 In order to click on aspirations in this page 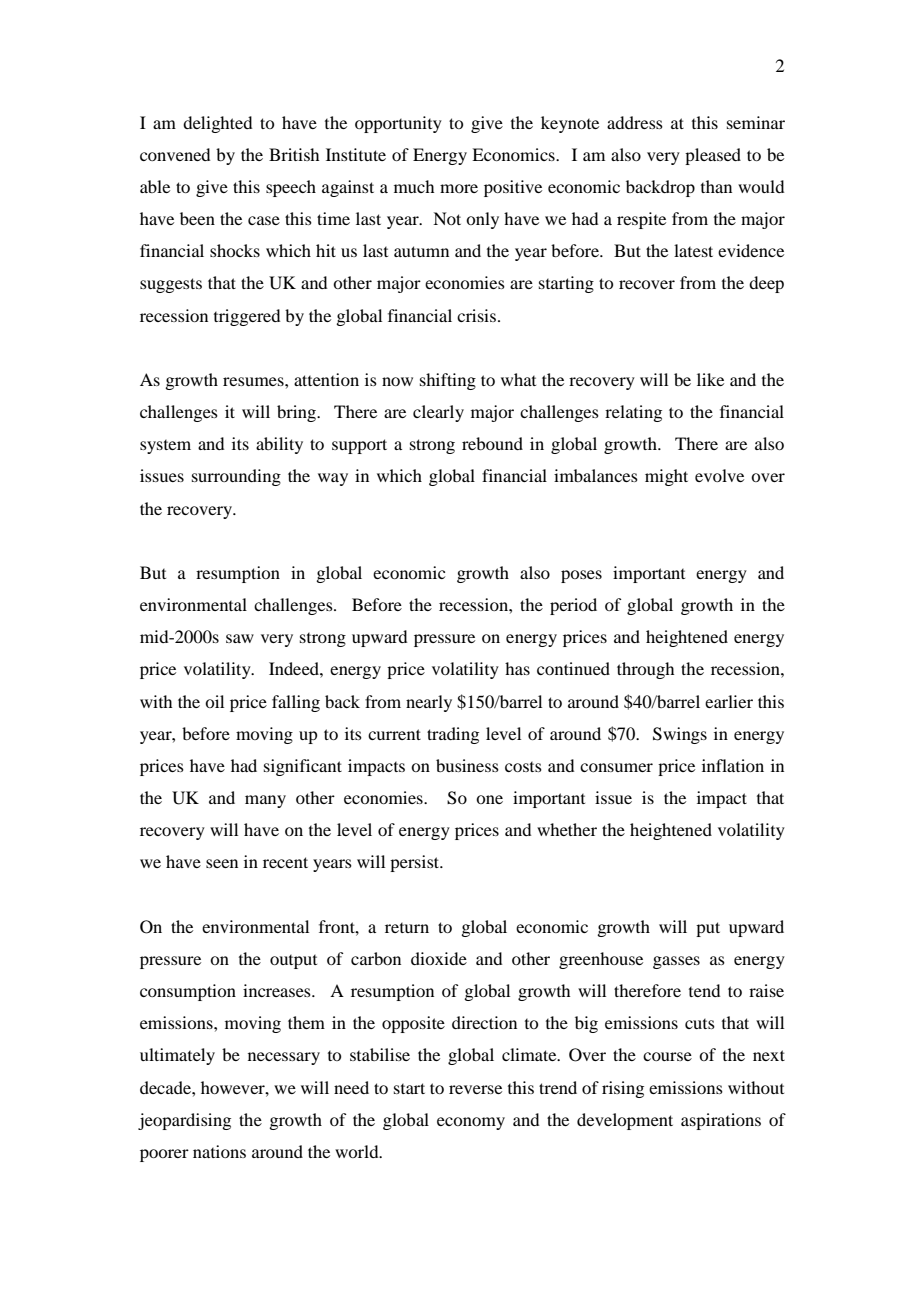, I will do `click(721, 1121)`.
